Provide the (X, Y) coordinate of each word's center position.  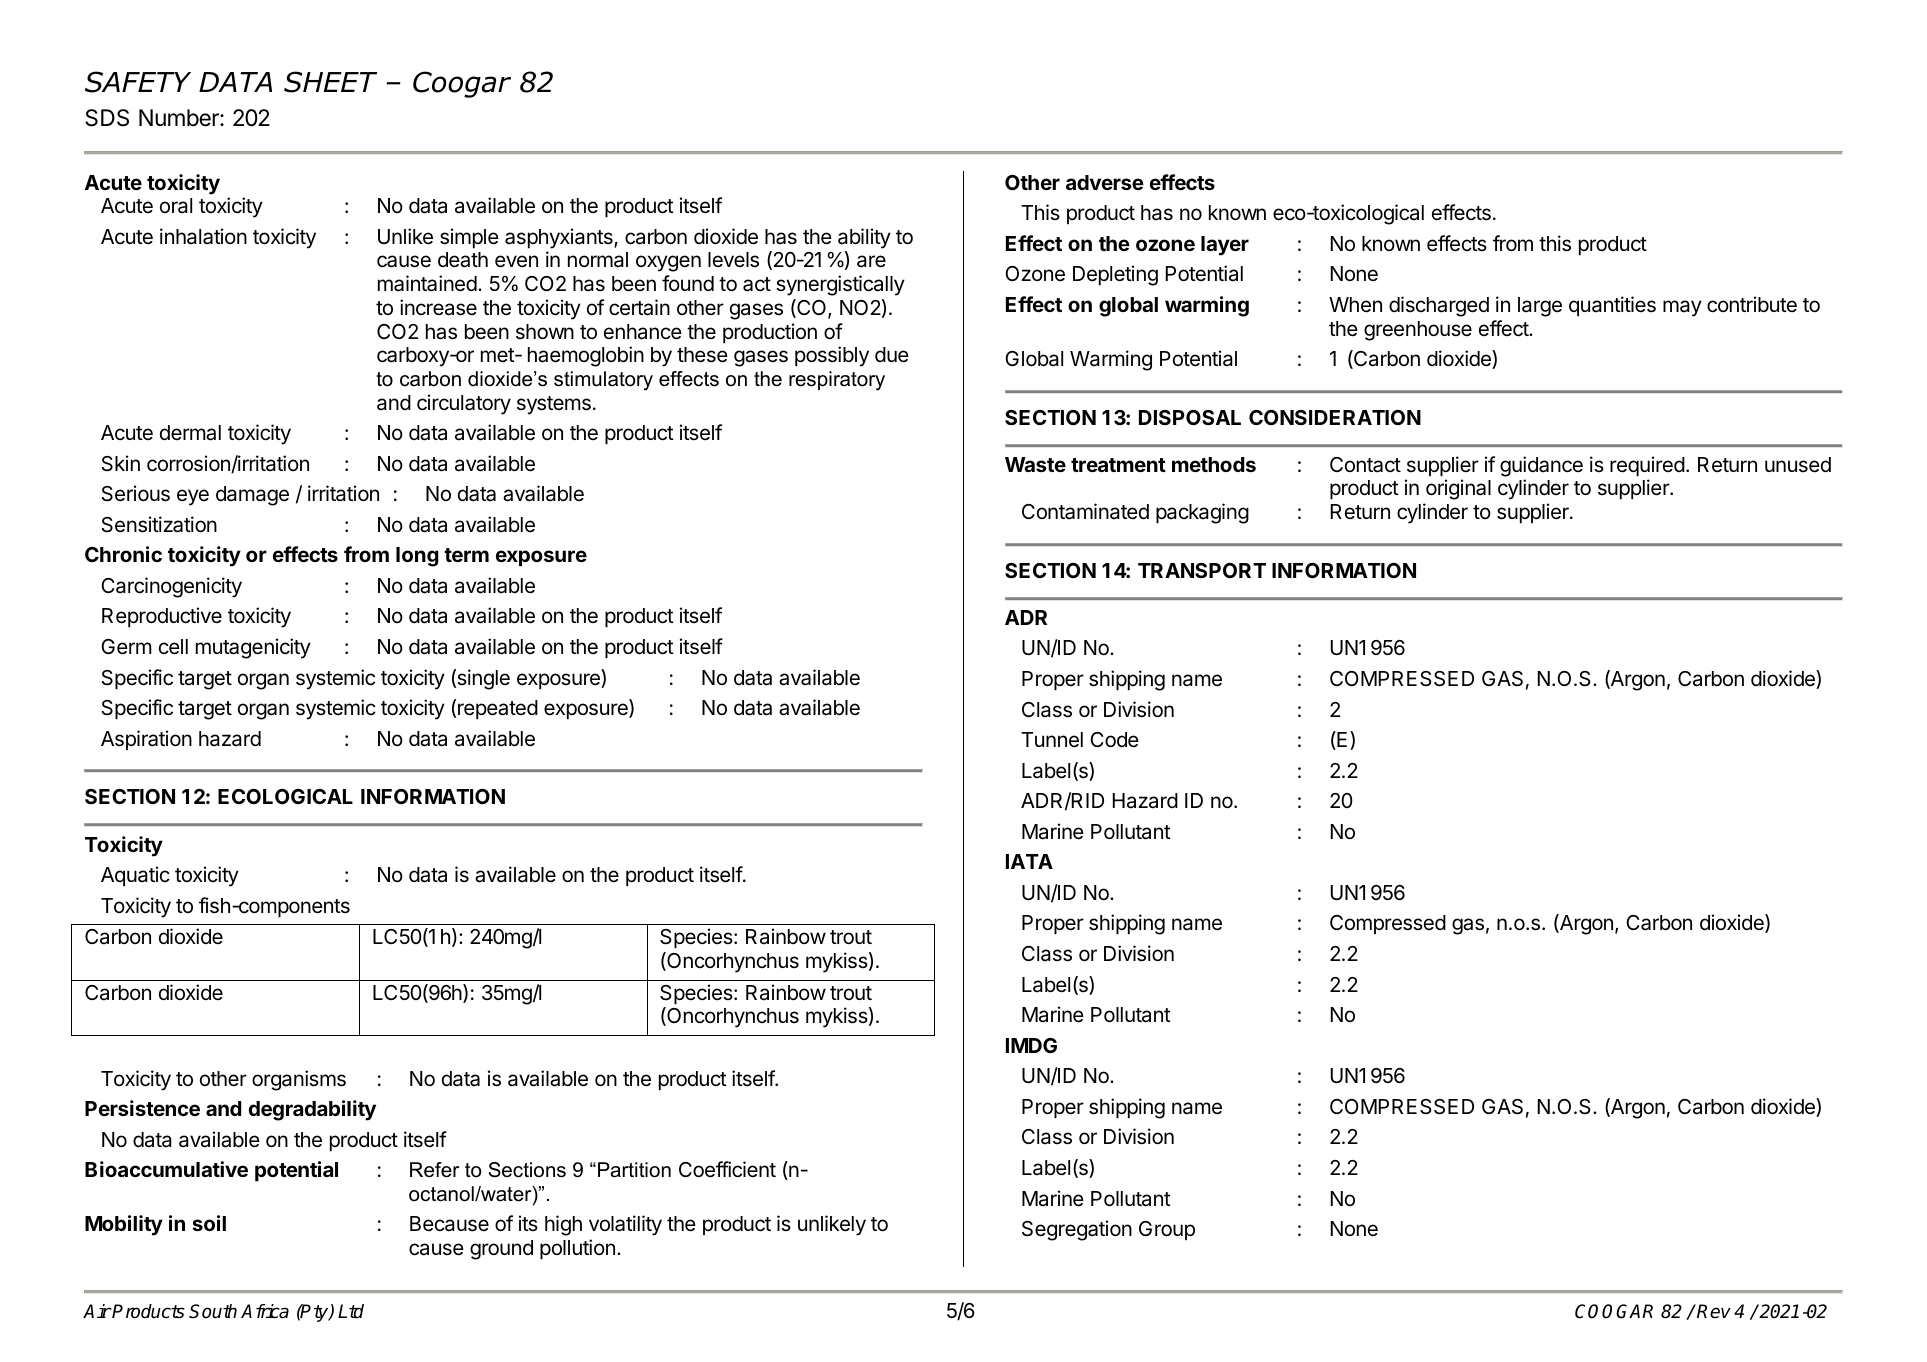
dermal (190, 433)
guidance (1541, 466)
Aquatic (135, 876)
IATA (1029, 861)
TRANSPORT (1202, 570)
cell (173, 647)
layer (1225, 246)
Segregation (1077, 1230)
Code (1114, 740)
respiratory (837, 381)
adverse (1105, 182)
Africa (265, 1311)
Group (1167, 1230)
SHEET (330, 82)
